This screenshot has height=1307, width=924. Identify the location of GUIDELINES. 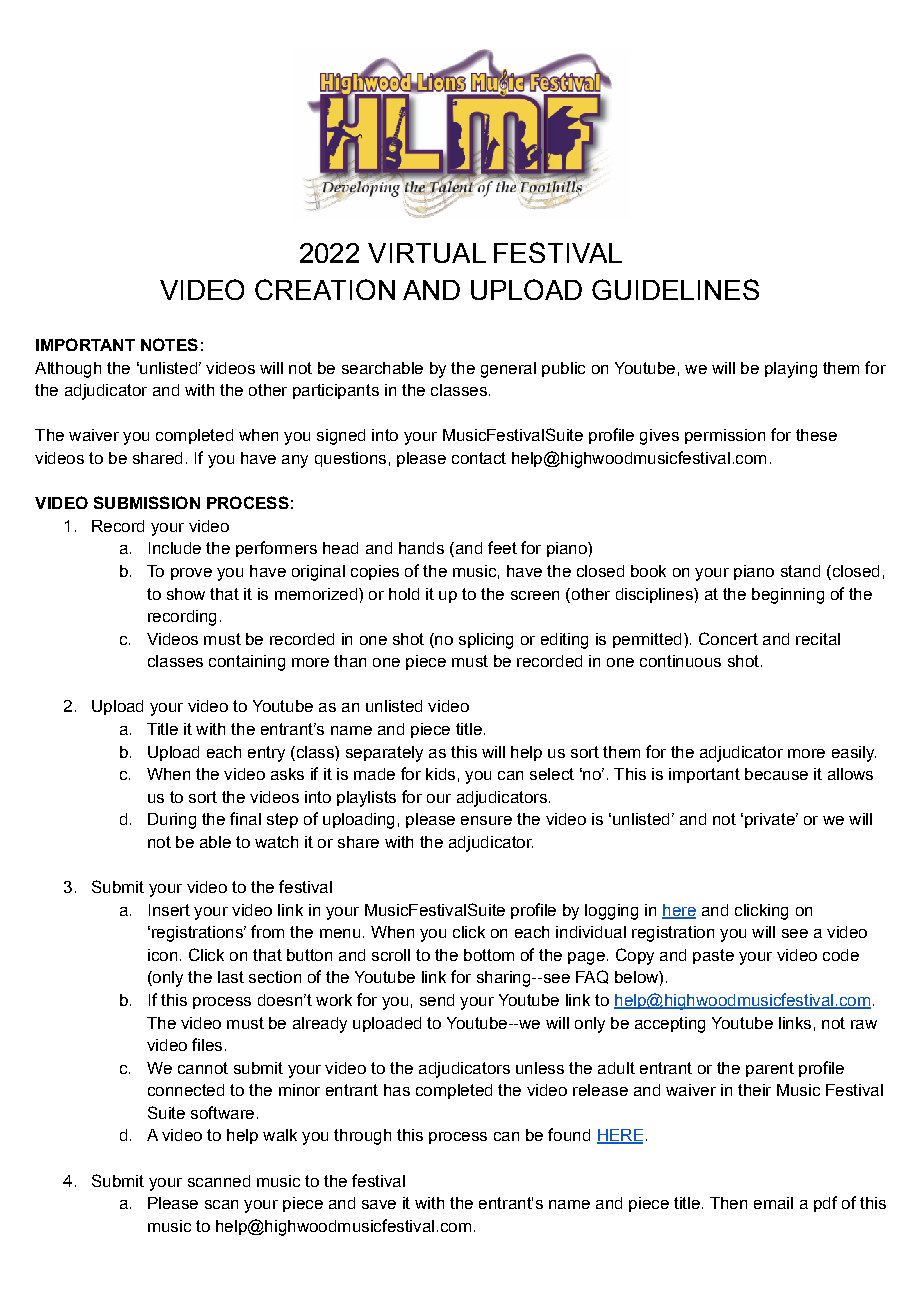
(675, 289).
